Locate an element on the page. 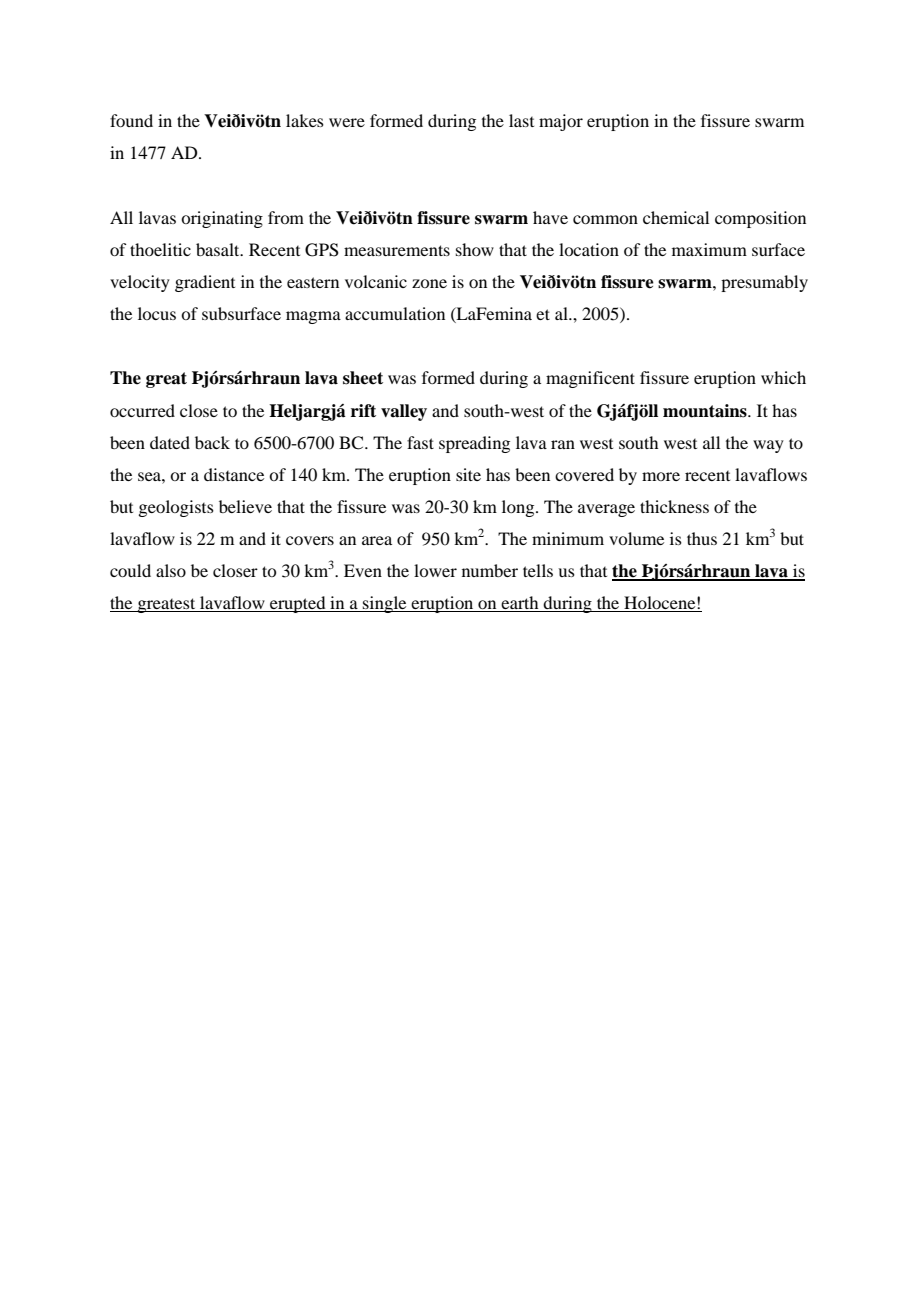 The height and width of the page is (1308, 924). found is located at coordinates (131, 120).
